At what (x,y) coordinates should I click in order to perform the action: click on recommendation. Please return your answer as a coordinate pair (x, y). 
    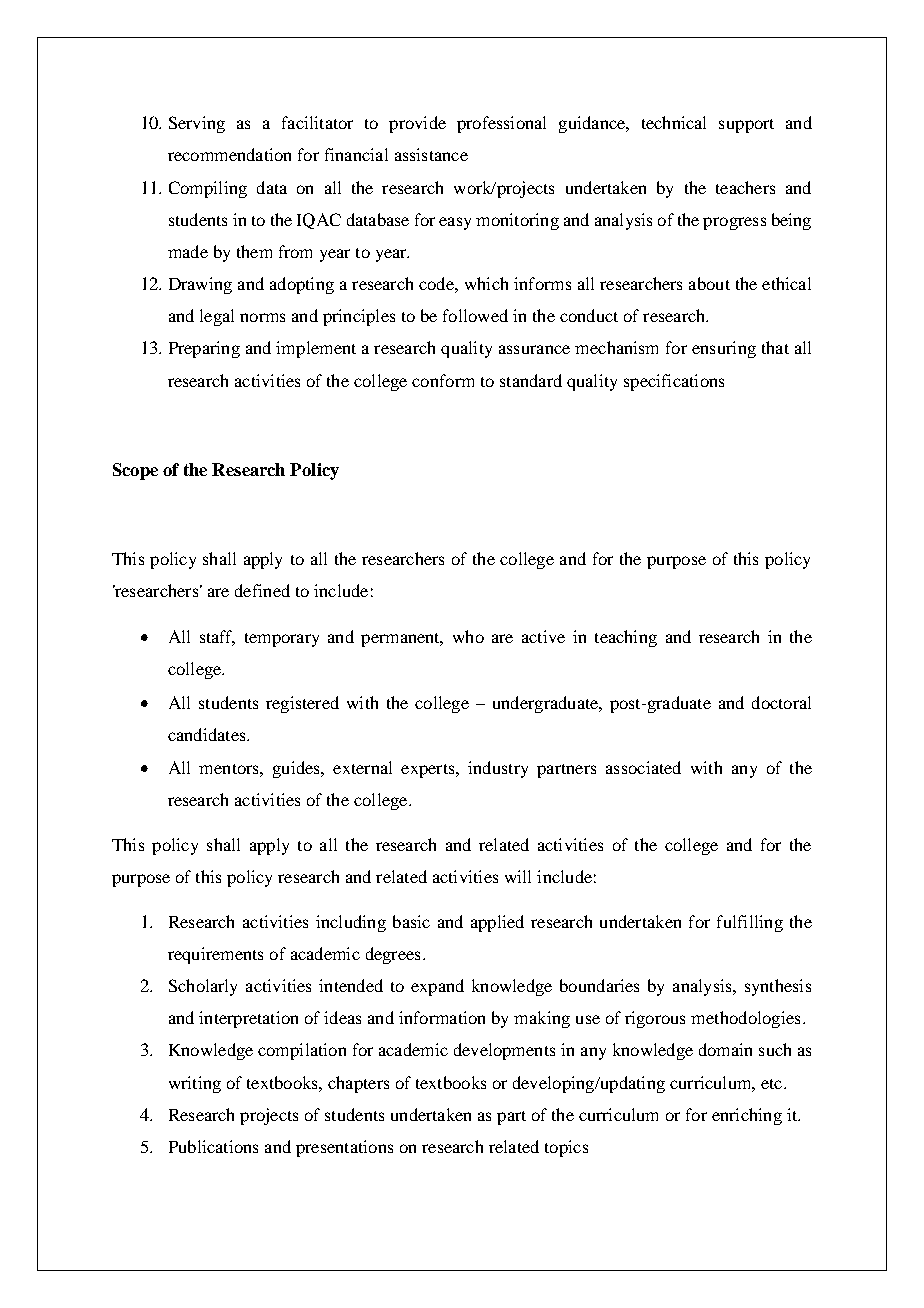
    Looking at the image, I should click on (229, 154).
